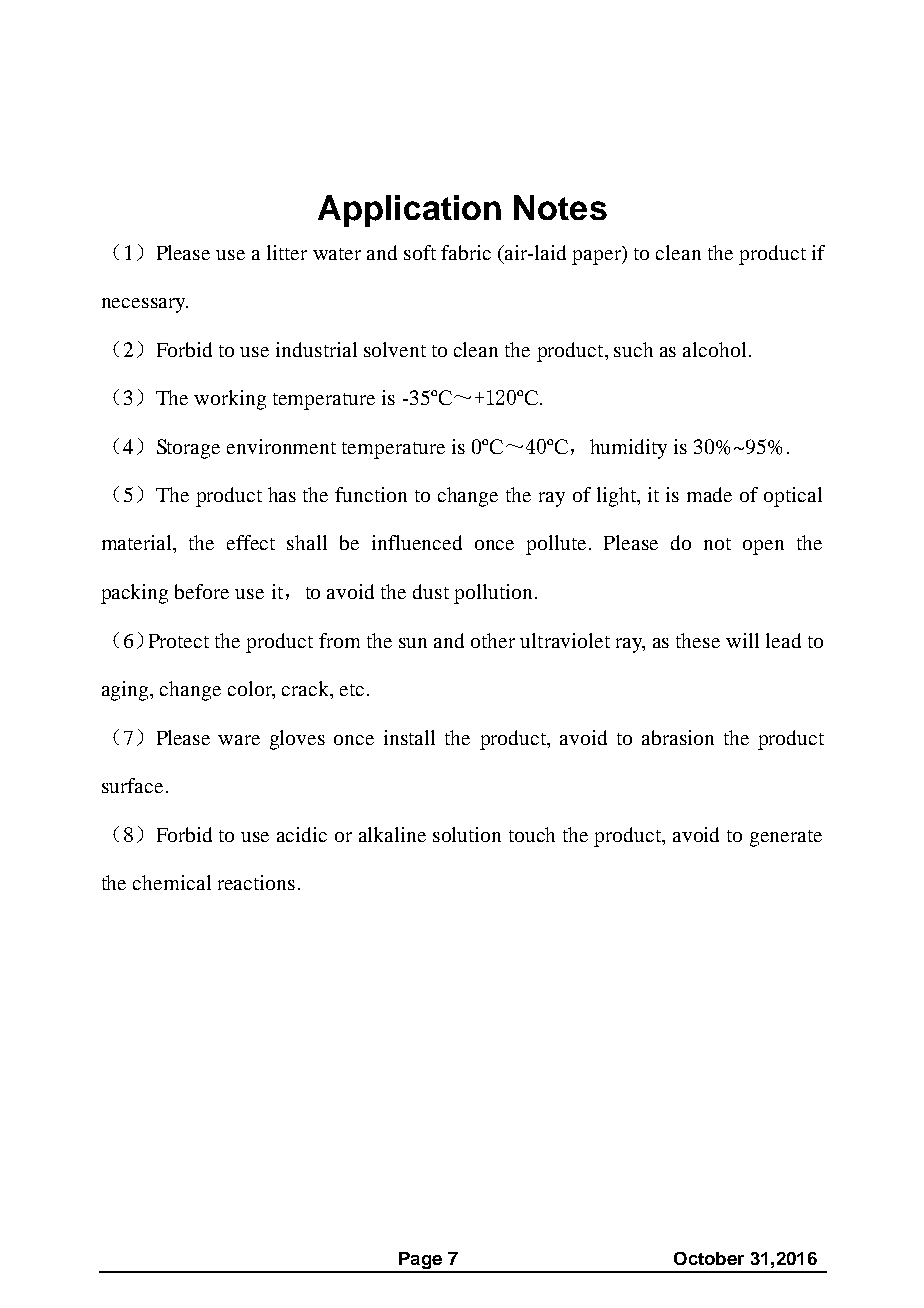 This screenshot has height=1308, width=924. I want to click on install, so click(409, 737).
